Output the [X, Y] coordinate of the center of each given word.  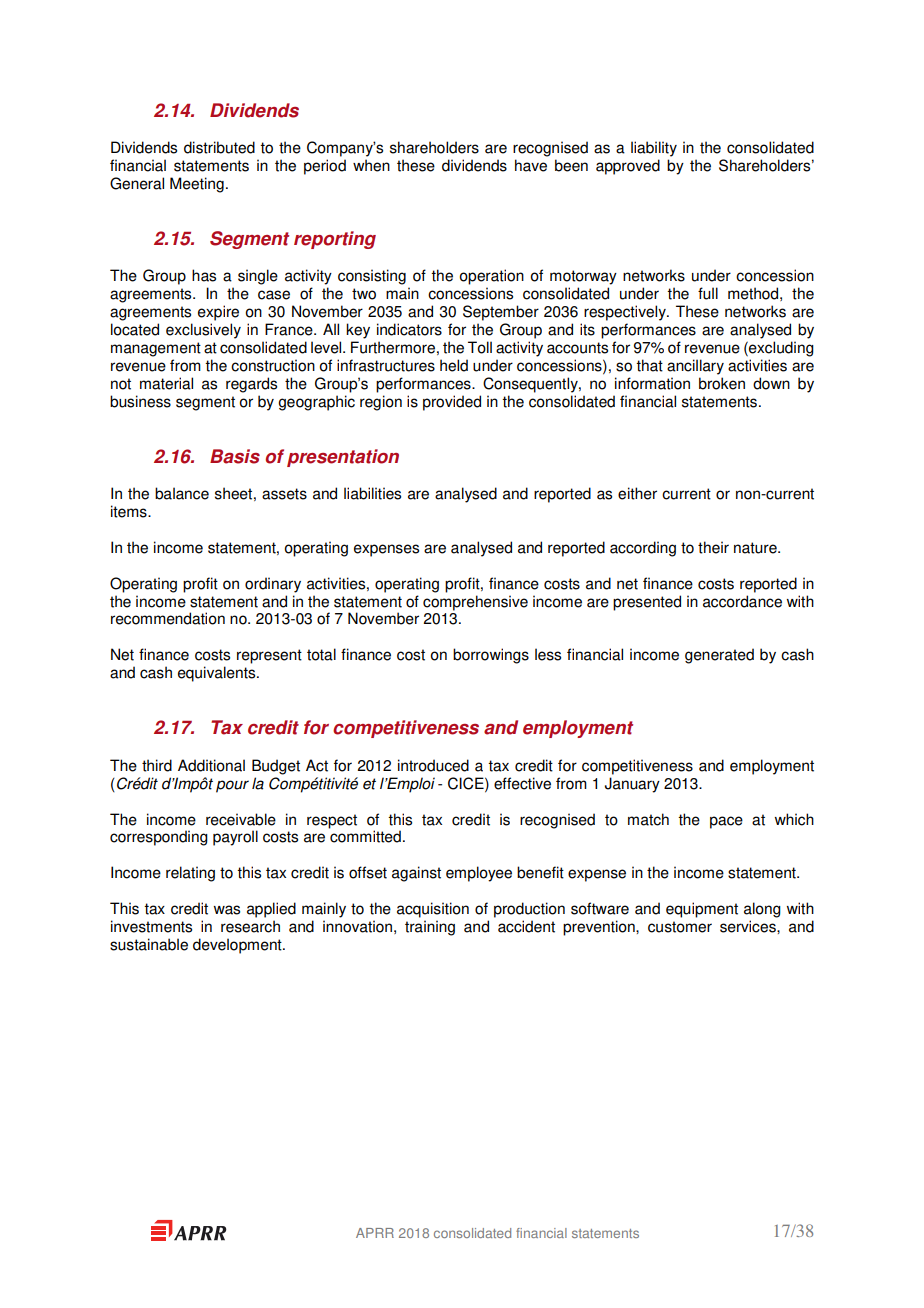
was [227, 910]
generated [719, 656]
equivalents [218, 674]
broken [722, 383]
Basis [235, 456]
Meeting [197, 185]
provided [452, 403]
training [430, 928]
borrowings [491, 656]
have [531, 165]
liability [654, 149]
